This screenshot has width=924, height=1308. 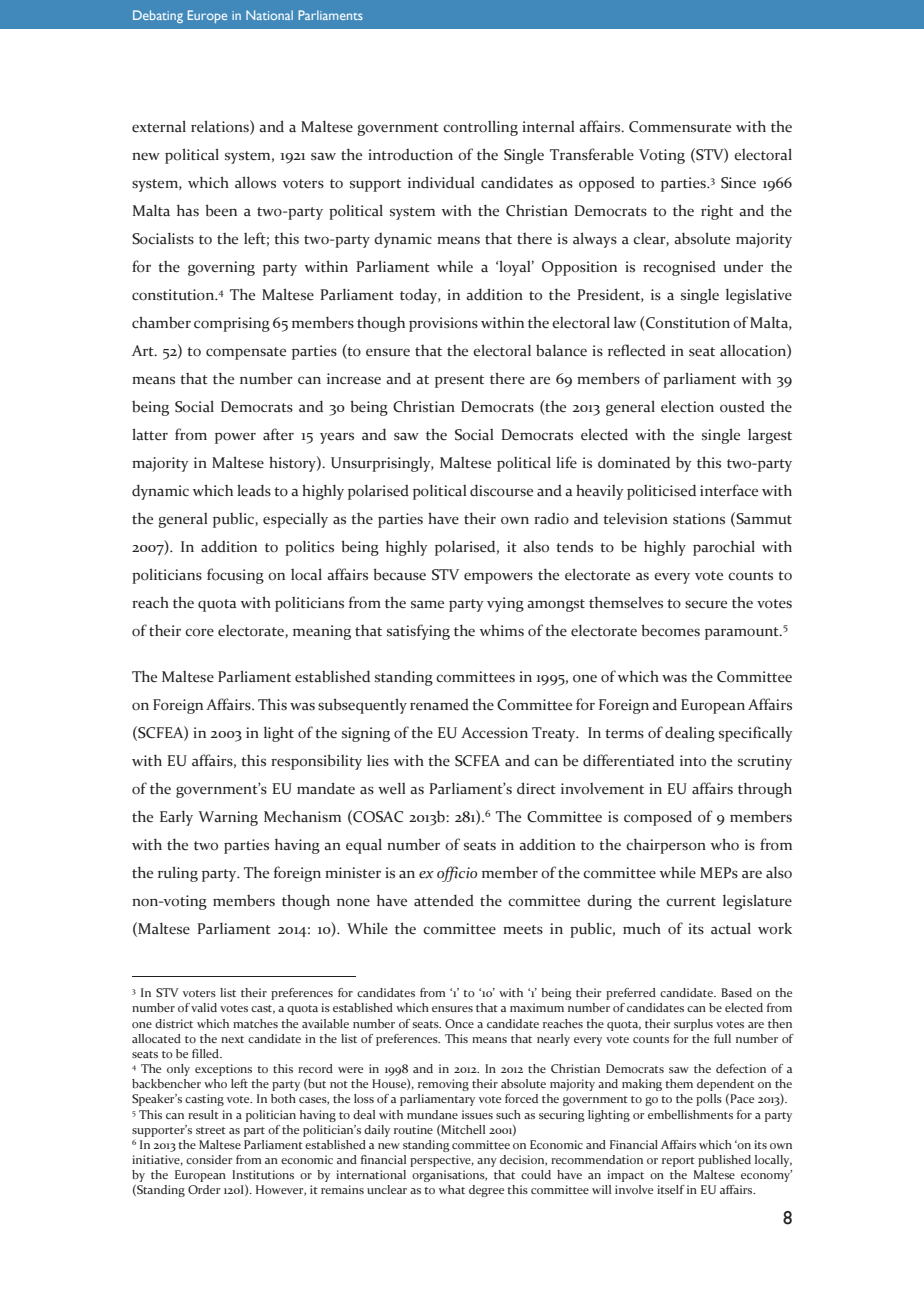 I want to click on Debating, so click(x=158, y=16).
